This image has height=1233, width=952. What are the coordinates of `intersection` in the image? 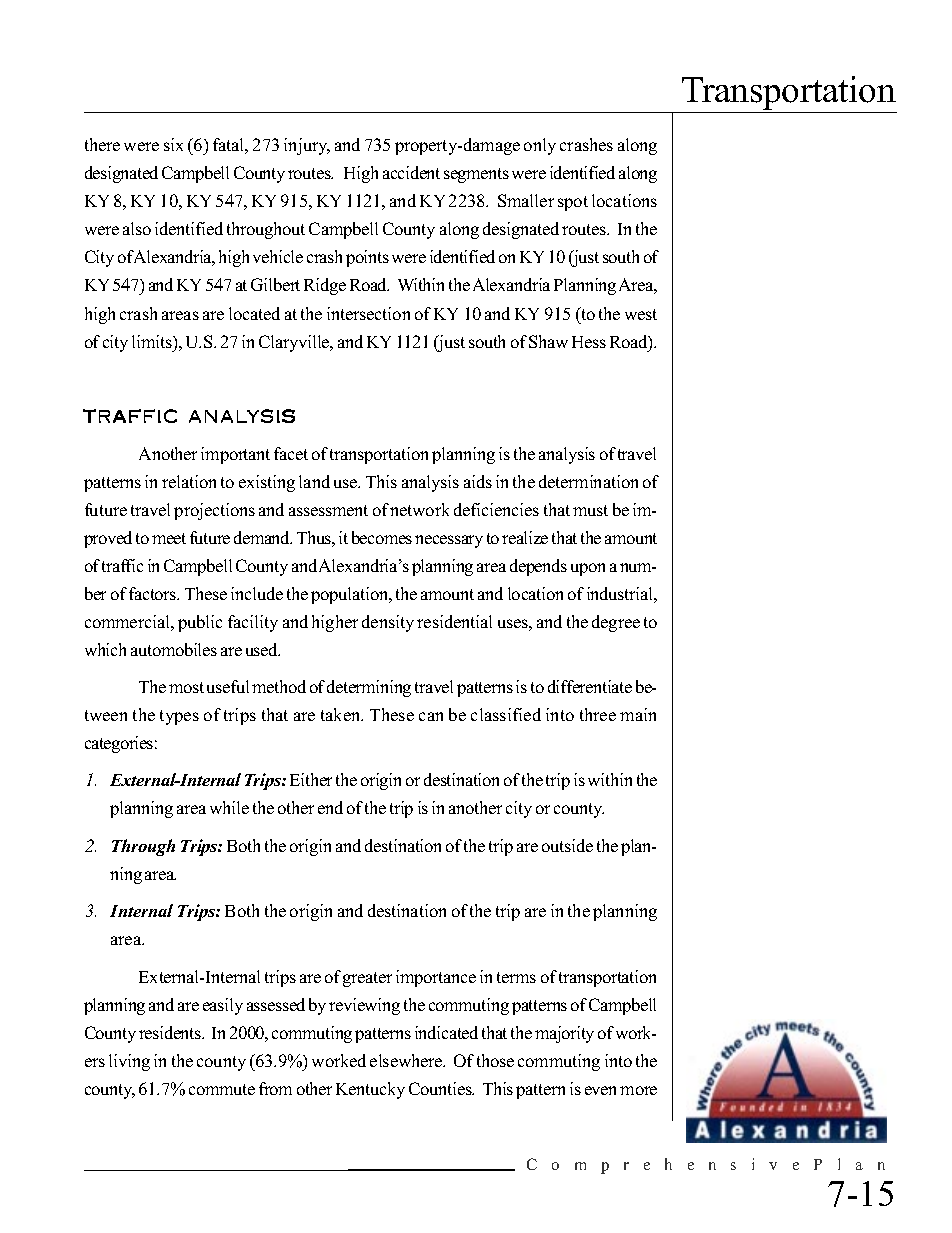 It's located at (368, 313).
